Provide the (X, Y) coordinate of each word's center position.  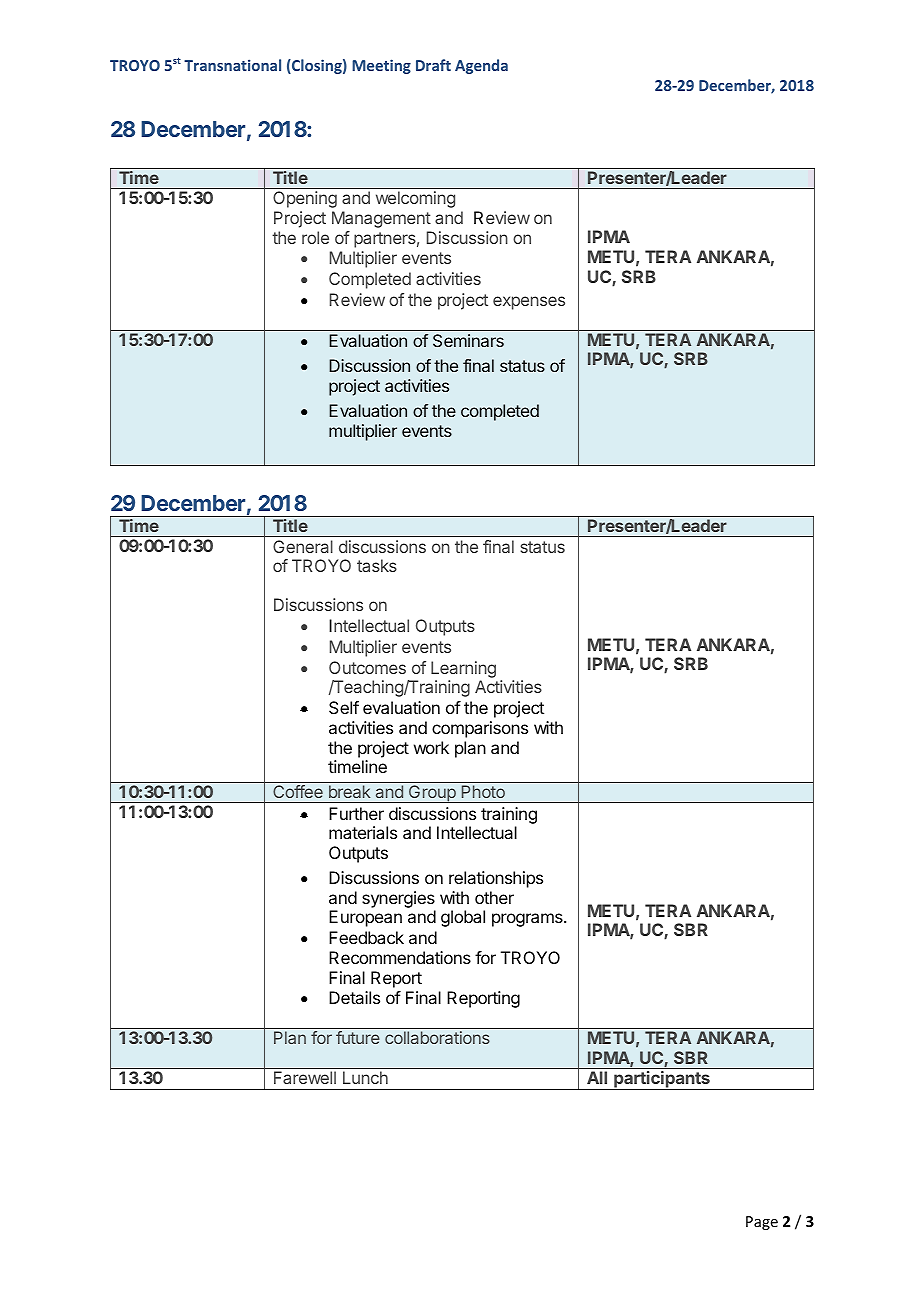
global (463, 918)
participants (662, 1080)
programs (528, 920)
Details (354, 997)
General (303, 546)
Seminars (468, 340)
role (315, 237)
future (358, 1037)
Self (344, 707)
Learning (463, 671)
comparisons (480, 729)
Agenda (481, 66)
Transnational (232, 65)
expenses (529, 303)
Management (381, 219)
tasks (377, 565)
